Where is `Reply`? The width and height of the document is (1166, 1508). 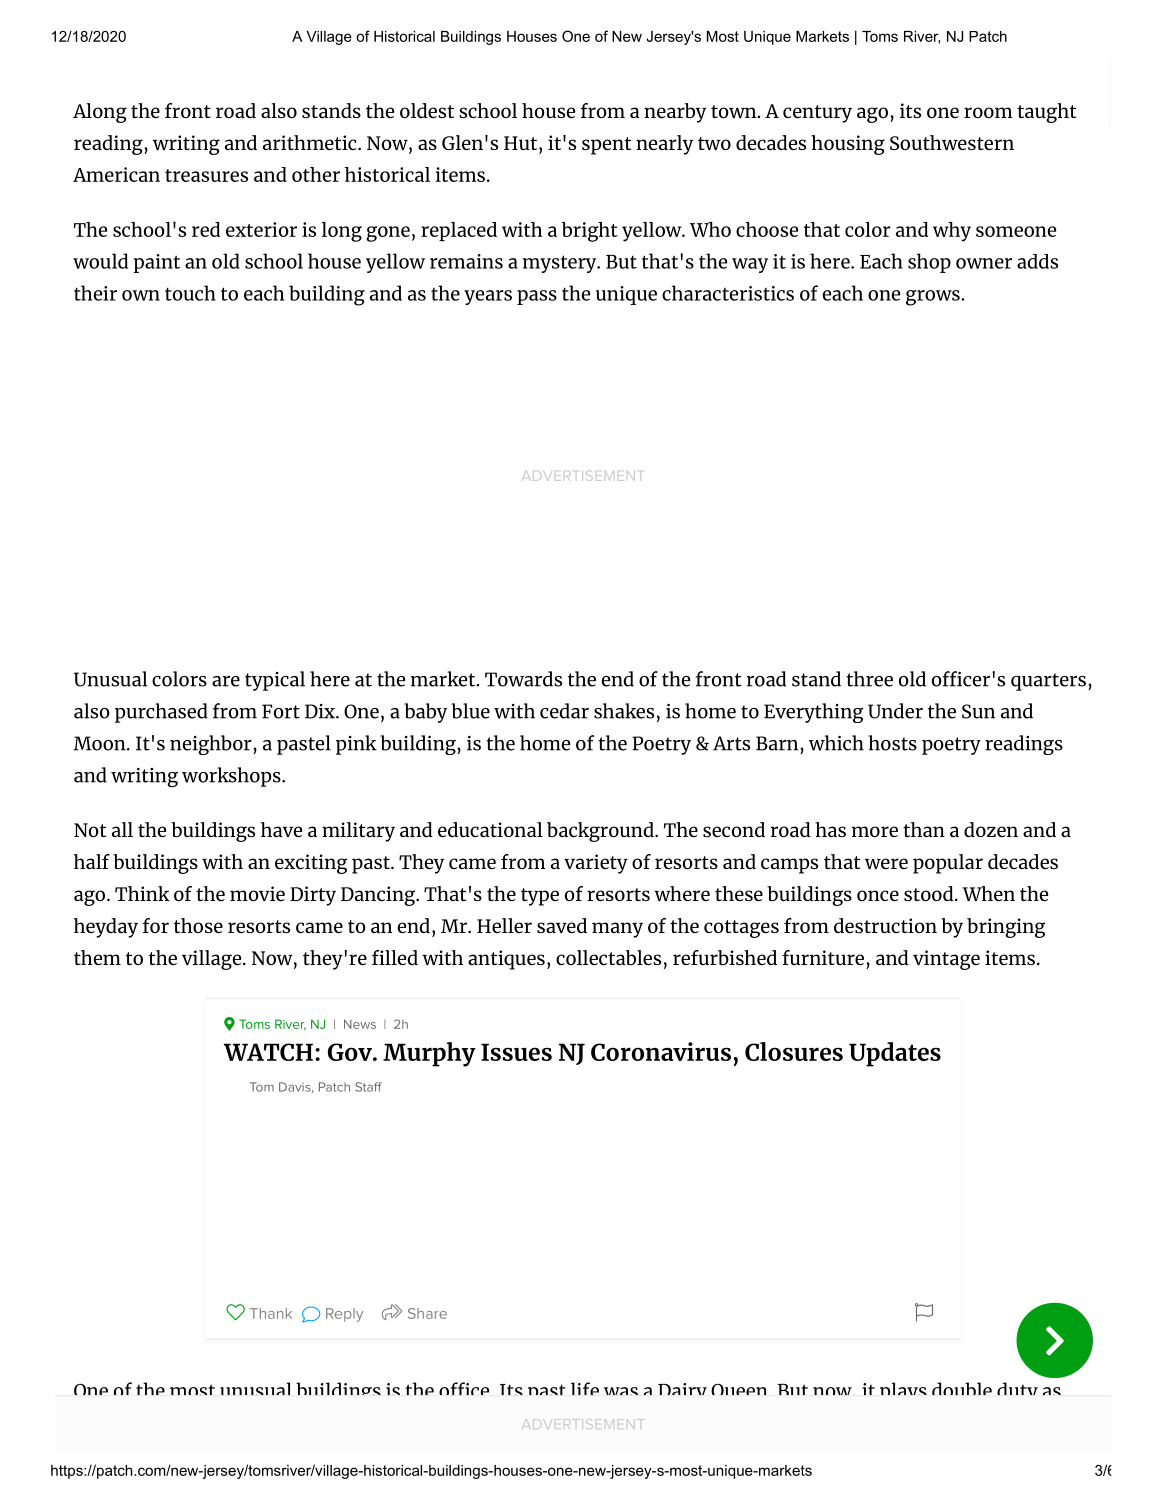
Reply is located at coordinates (344, 1315).
